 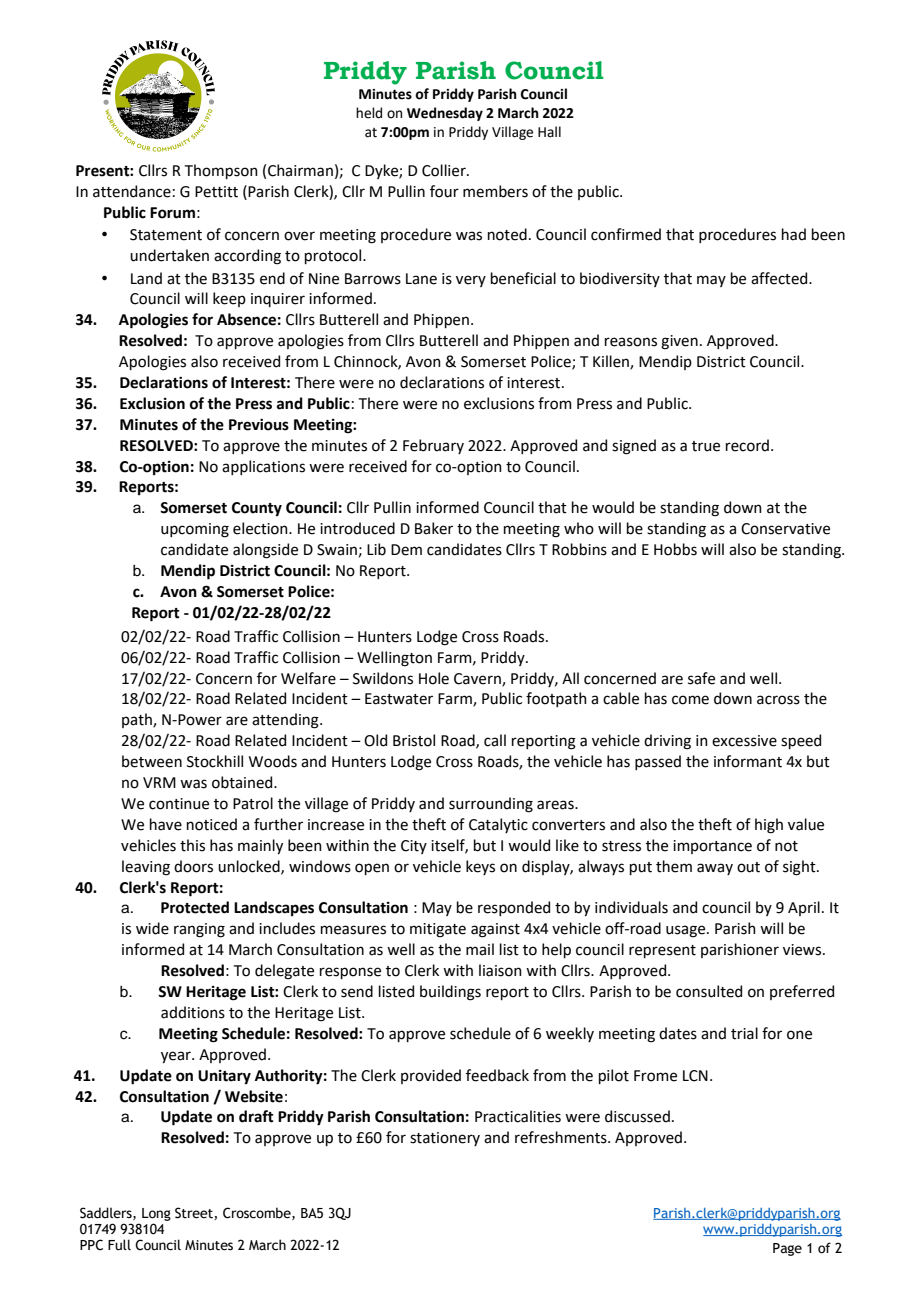 I want to click on Collier, so click(x=445, y=170).
